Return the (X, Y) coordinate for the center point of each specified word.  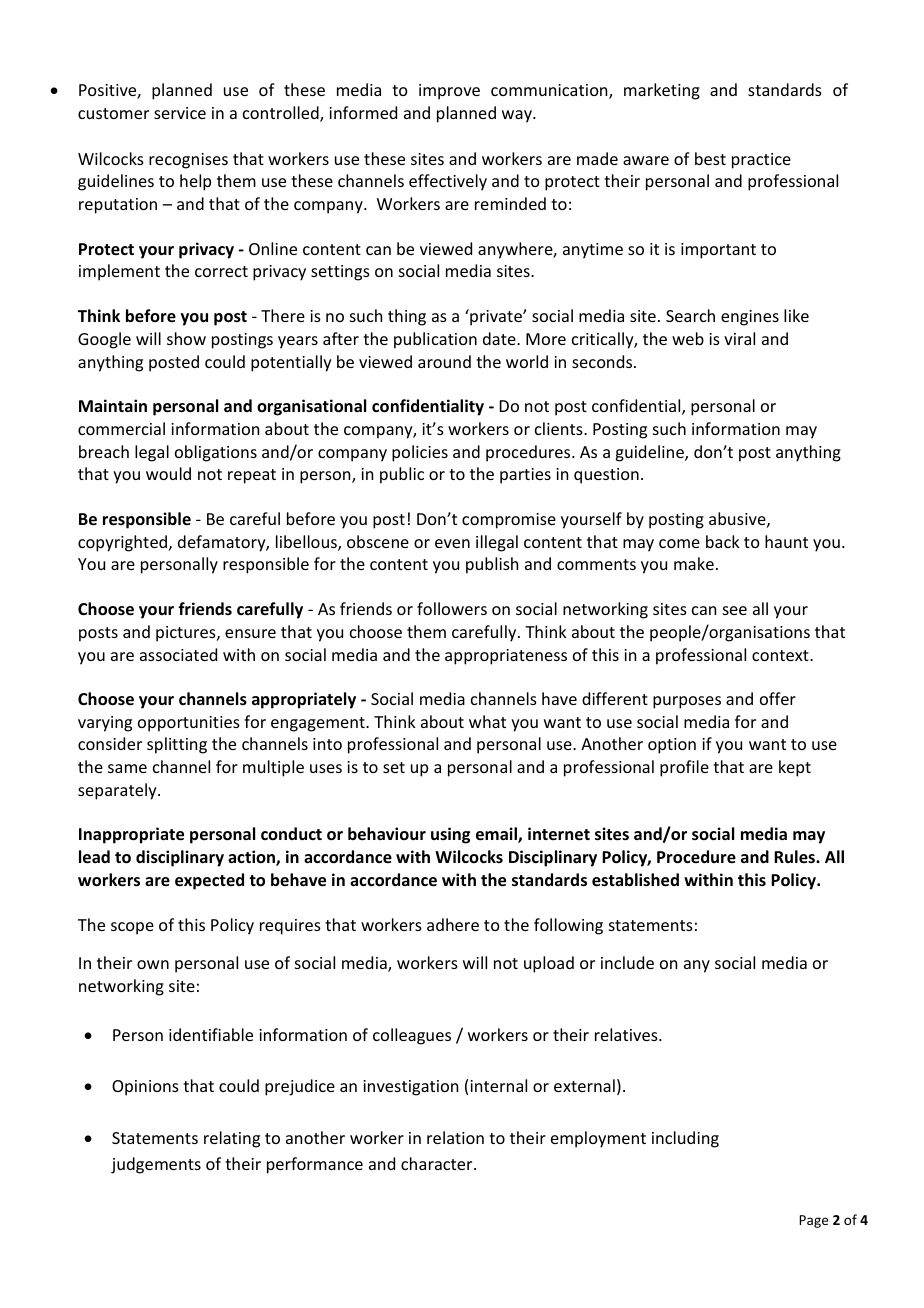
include (627, 962)
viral (739, 338)
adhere (453, 924)
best (710, 158)
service (180, 113)
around (444, 361)
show (186, 338)
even (452, 543)
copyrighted (124, 543)
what (487, 721)
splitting (177, 745)
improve (449, 92)
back (723, 541)
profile (684, 768)
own (153, 964)
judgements (156, 1165)
